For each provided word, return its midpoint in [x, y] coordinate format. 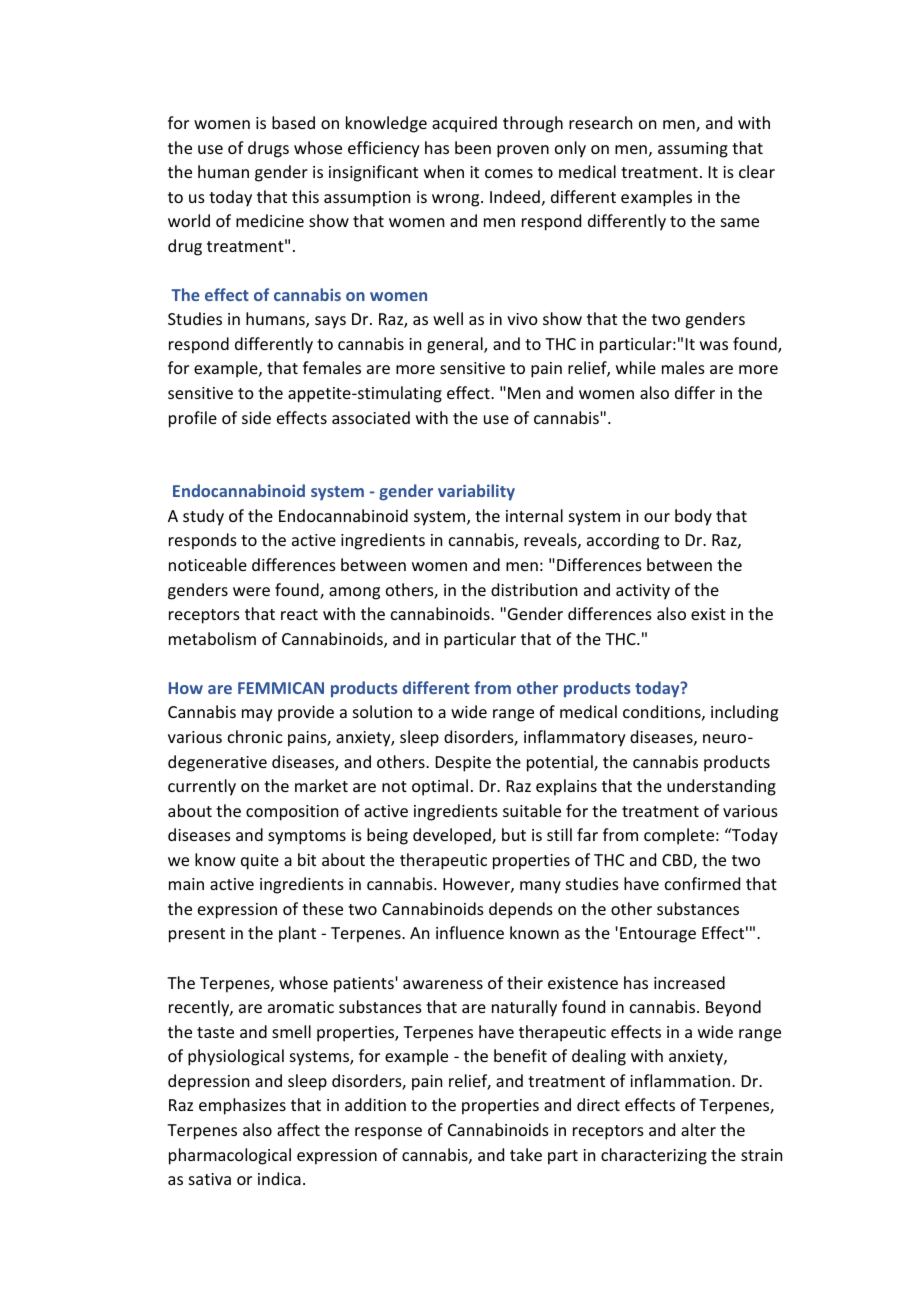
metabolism [212, 638]
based [293, 122]
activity [643, 592]
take [526, 1154]
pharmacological [230, 1156]
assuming [693, 150]
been [473, 147]
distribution [534, 589]
